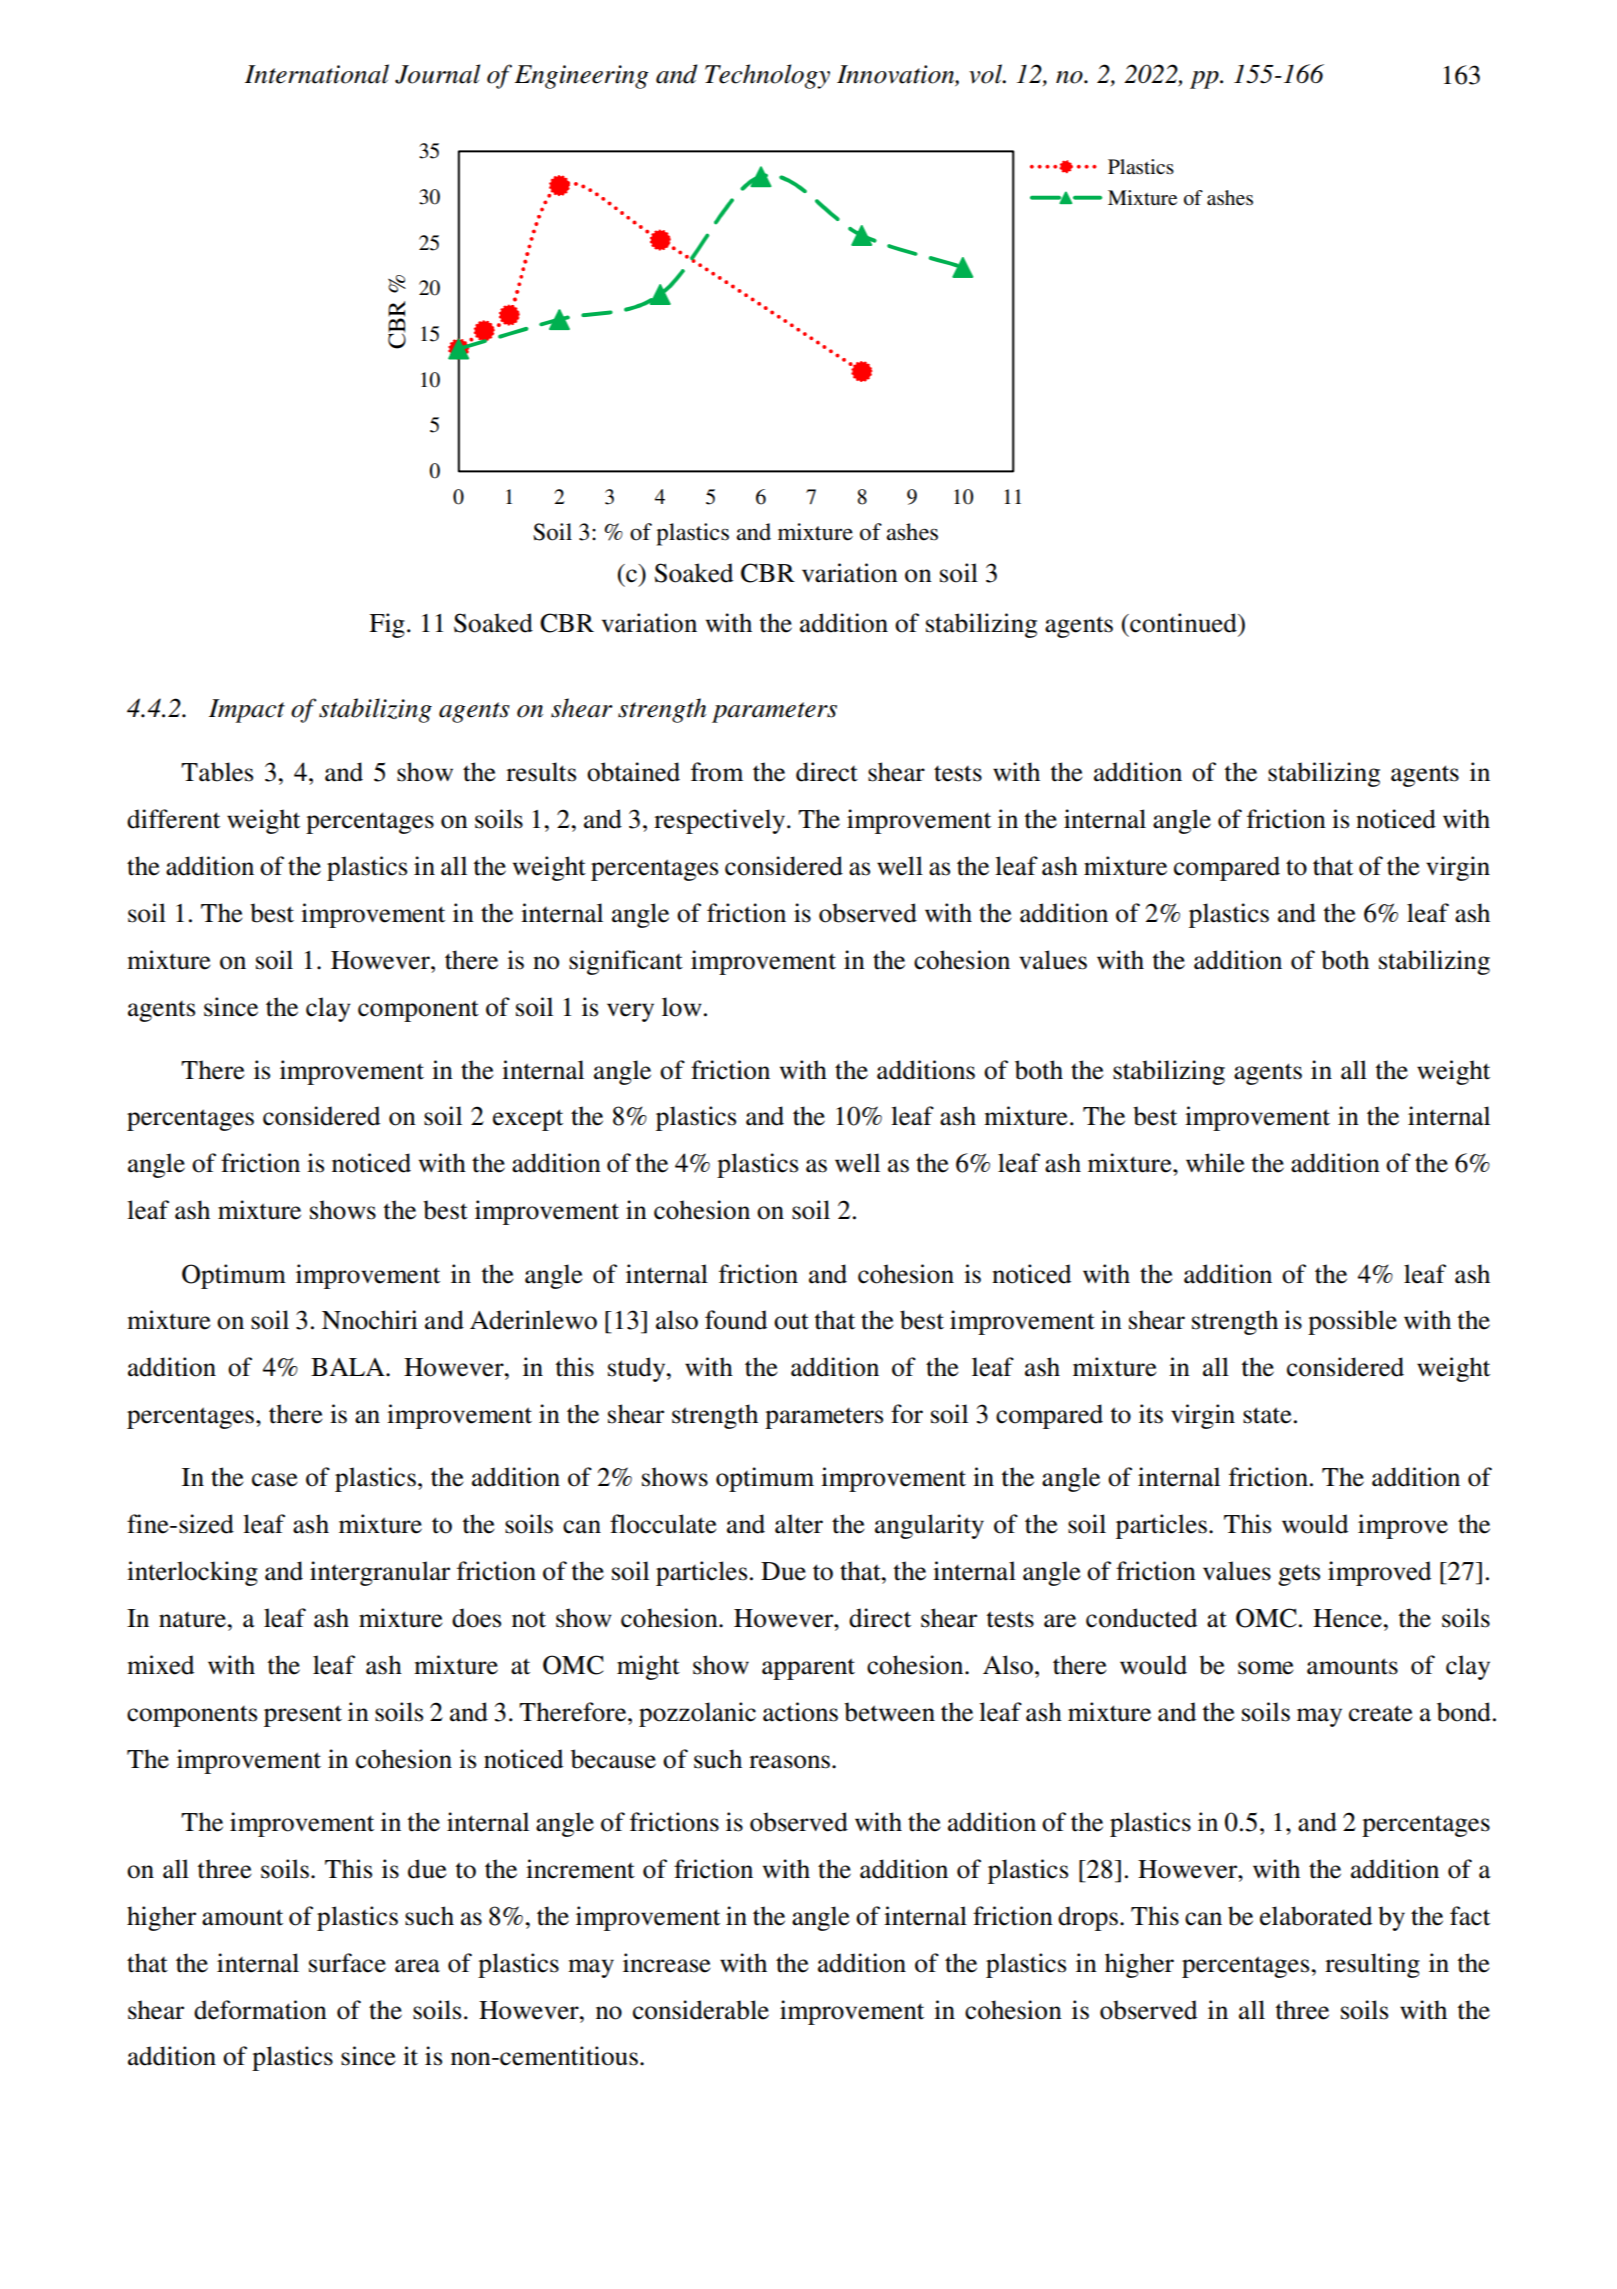 The image size is (1617, 2289). What do you see at coordinates (791, 1321) in the page?
I see `out` at bounding box center [791, 1321].
